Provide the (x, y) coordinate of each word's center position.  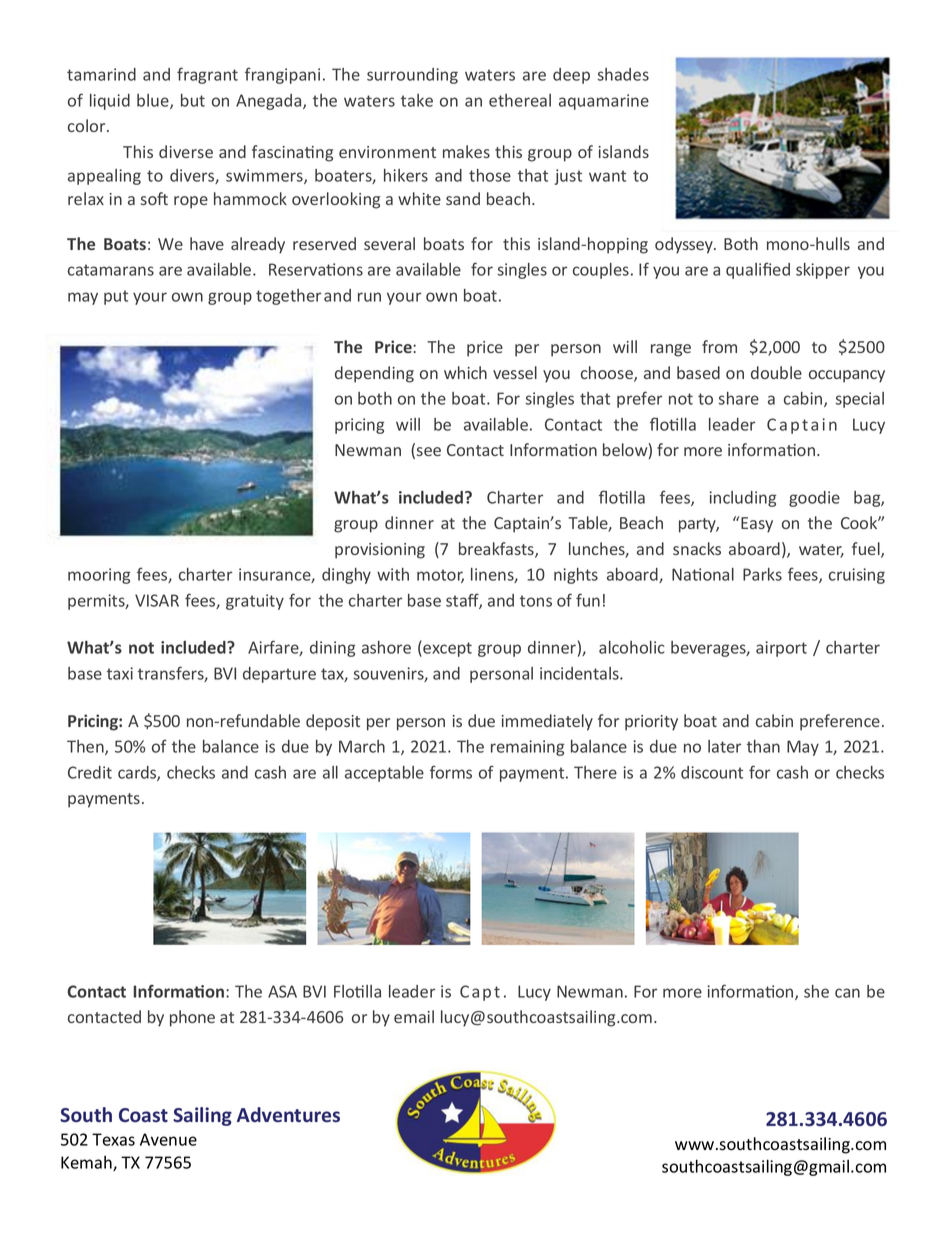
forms (451, 772)
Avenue (168, 1139)
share (739, 398)
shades (623, 74)
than (763, 746)
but (193, 100)
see (429, 451)
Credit (90, 772)
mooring (99, 576)
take (417, 100)
